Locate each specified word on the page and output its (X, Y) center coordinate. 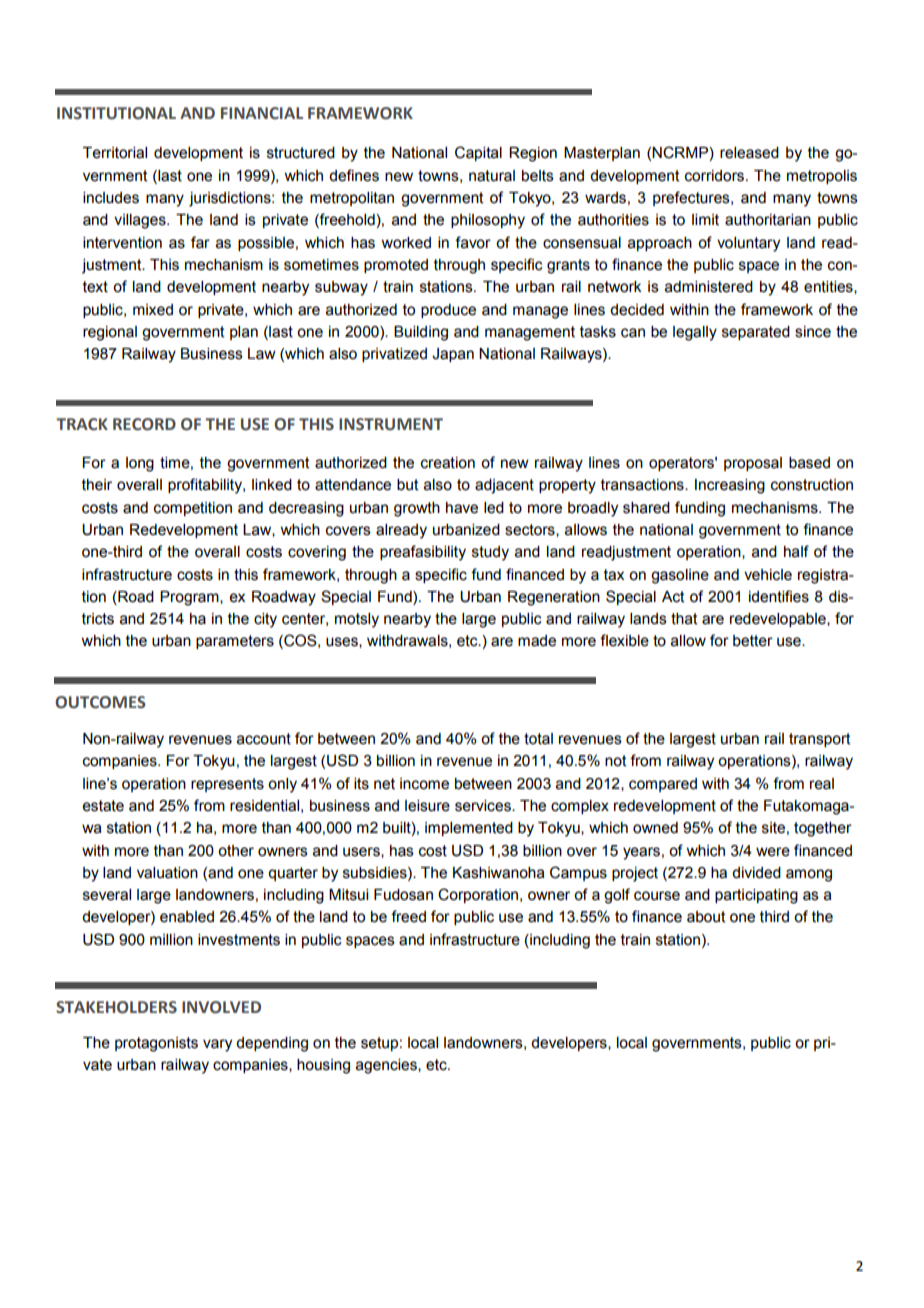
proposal (753, 464)
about (706, 917)
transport (820, 740)
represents (227, 785)
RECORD (144, 424)
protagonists (156, 1044)
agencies (387, 1066)
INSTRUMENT (391, 424)
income (424, 784)
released (749, 153)
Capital (478, 153)
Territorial (115, 153)
